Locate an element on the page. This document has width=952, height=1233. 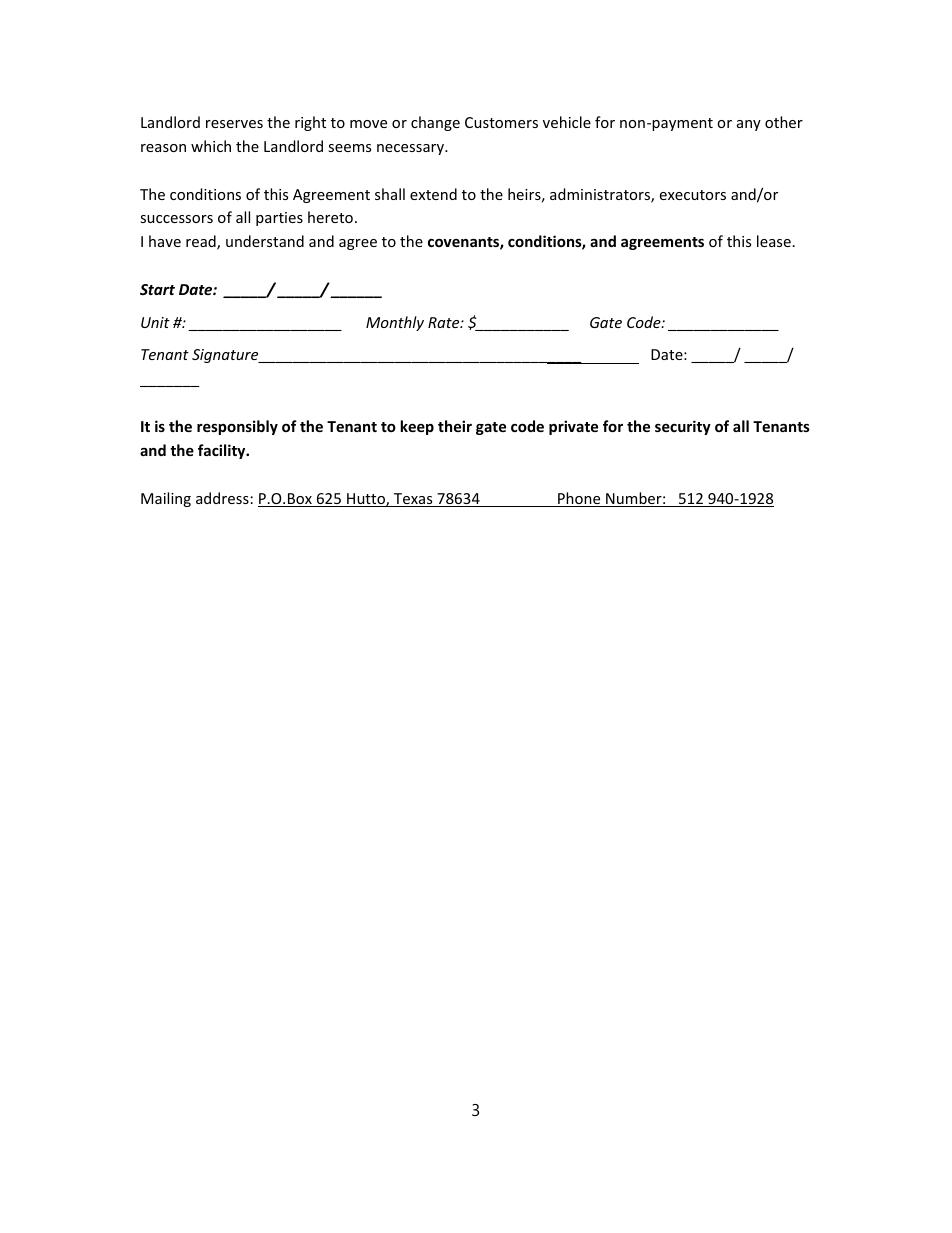
Monthly is located at coordinates (395, 323).
